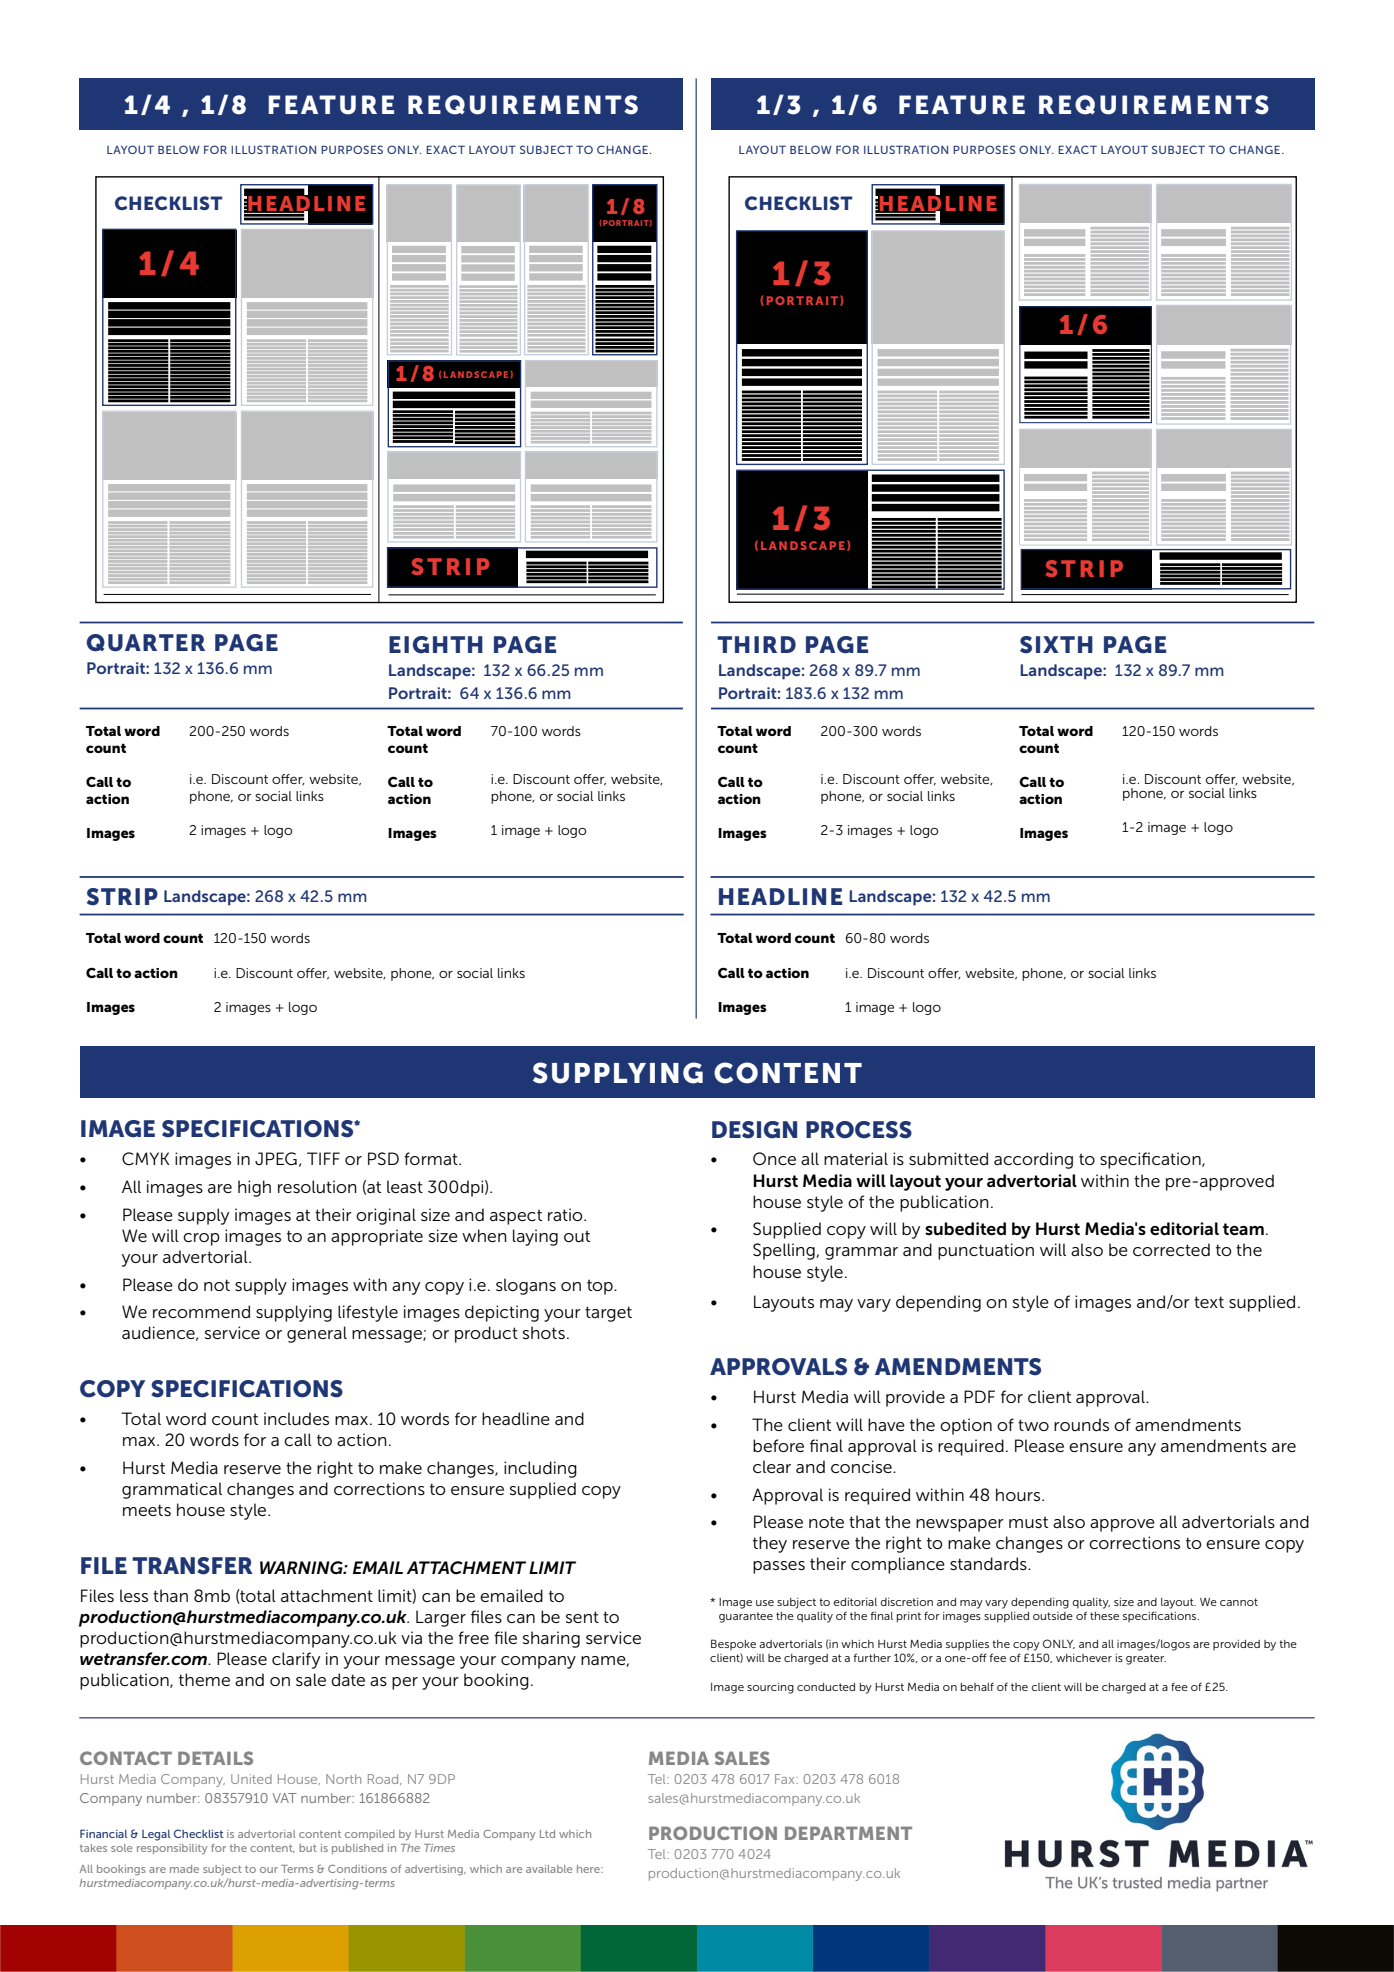 This page has width=1394, height=1972. I want to click on must, so click(1028, 1522).
